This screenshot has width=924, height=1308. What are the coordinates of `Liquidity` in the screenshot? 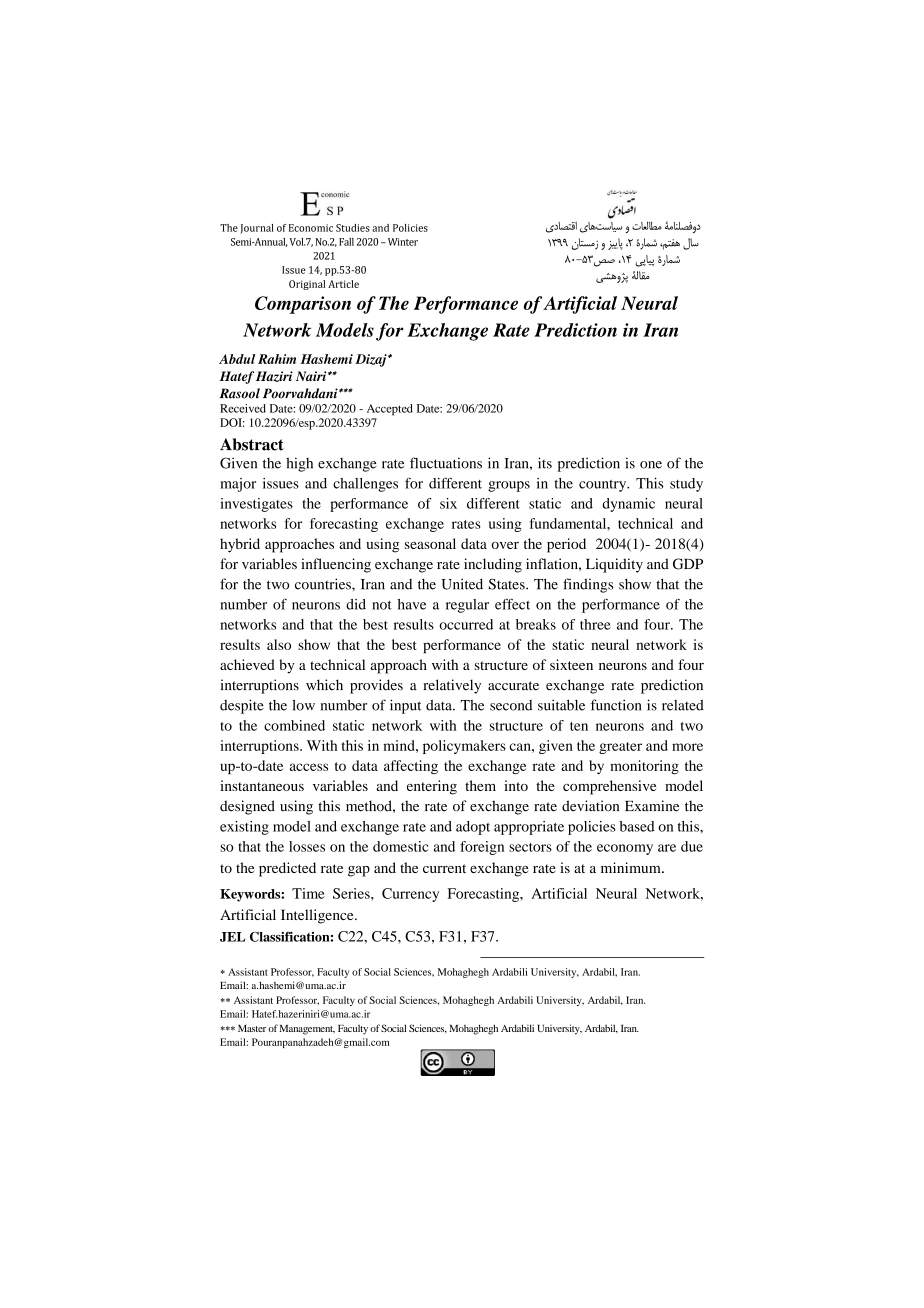 It's located at (614, 565).
